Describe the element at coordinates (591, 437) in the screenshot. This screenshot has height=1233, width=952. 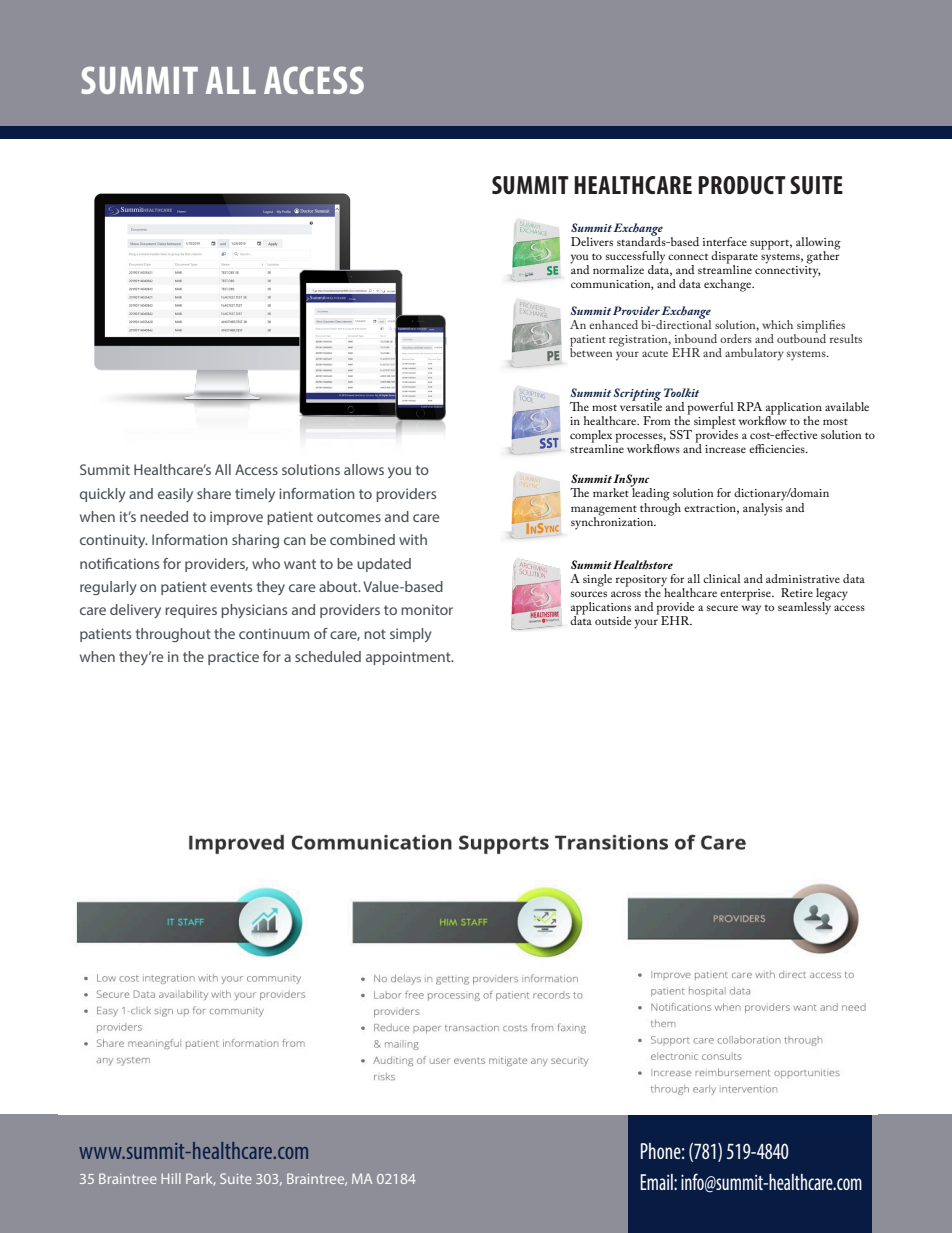
I see `complex` at that location.
